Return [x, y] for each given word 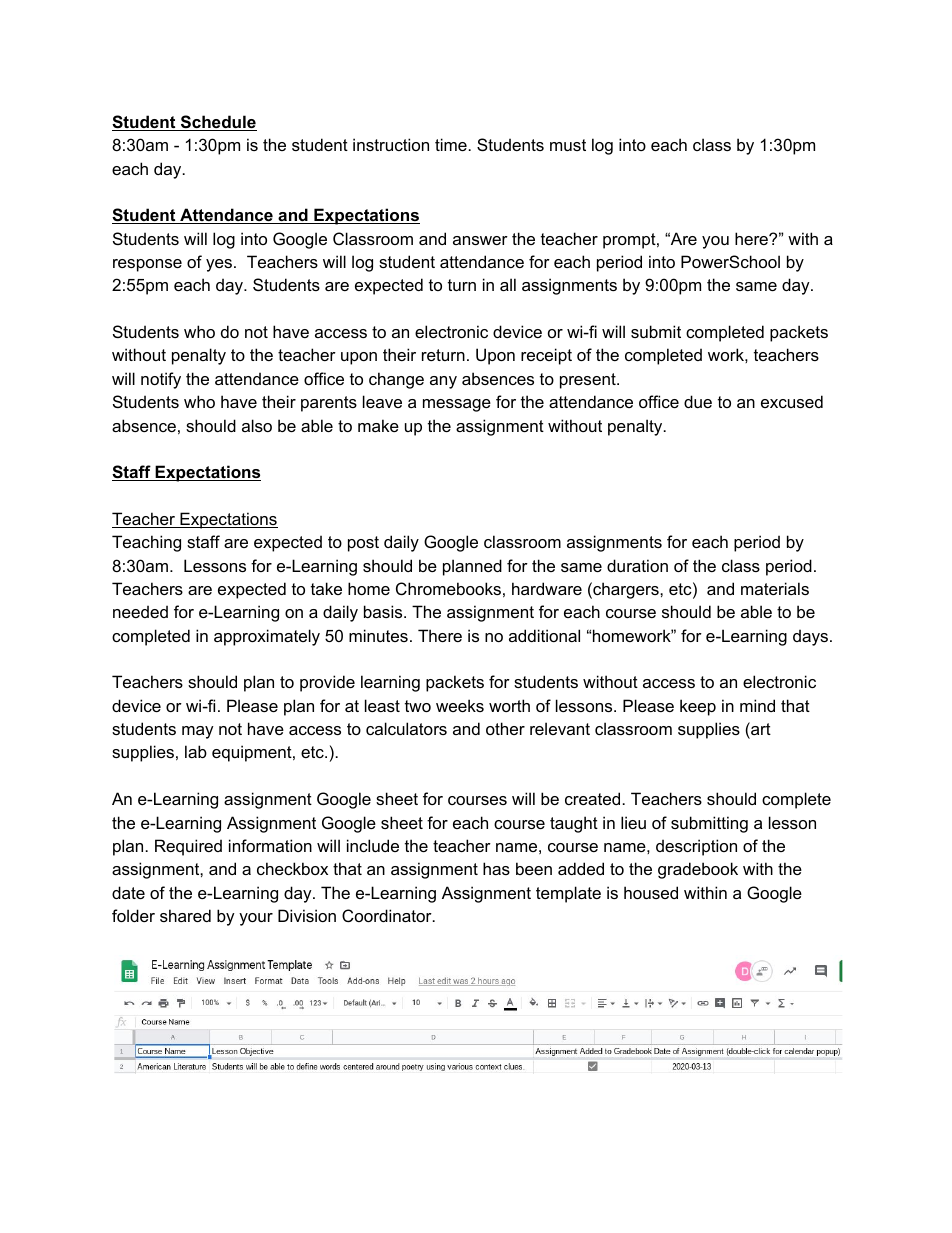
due [698, 401]
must [568, 145]
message [457, 405]
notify [161, 380]
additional [544, 635]
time [451, 144]
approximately [267, 637]
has [496, 868]
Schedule [218, 123]
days [810, 637]
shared [185, 915]
